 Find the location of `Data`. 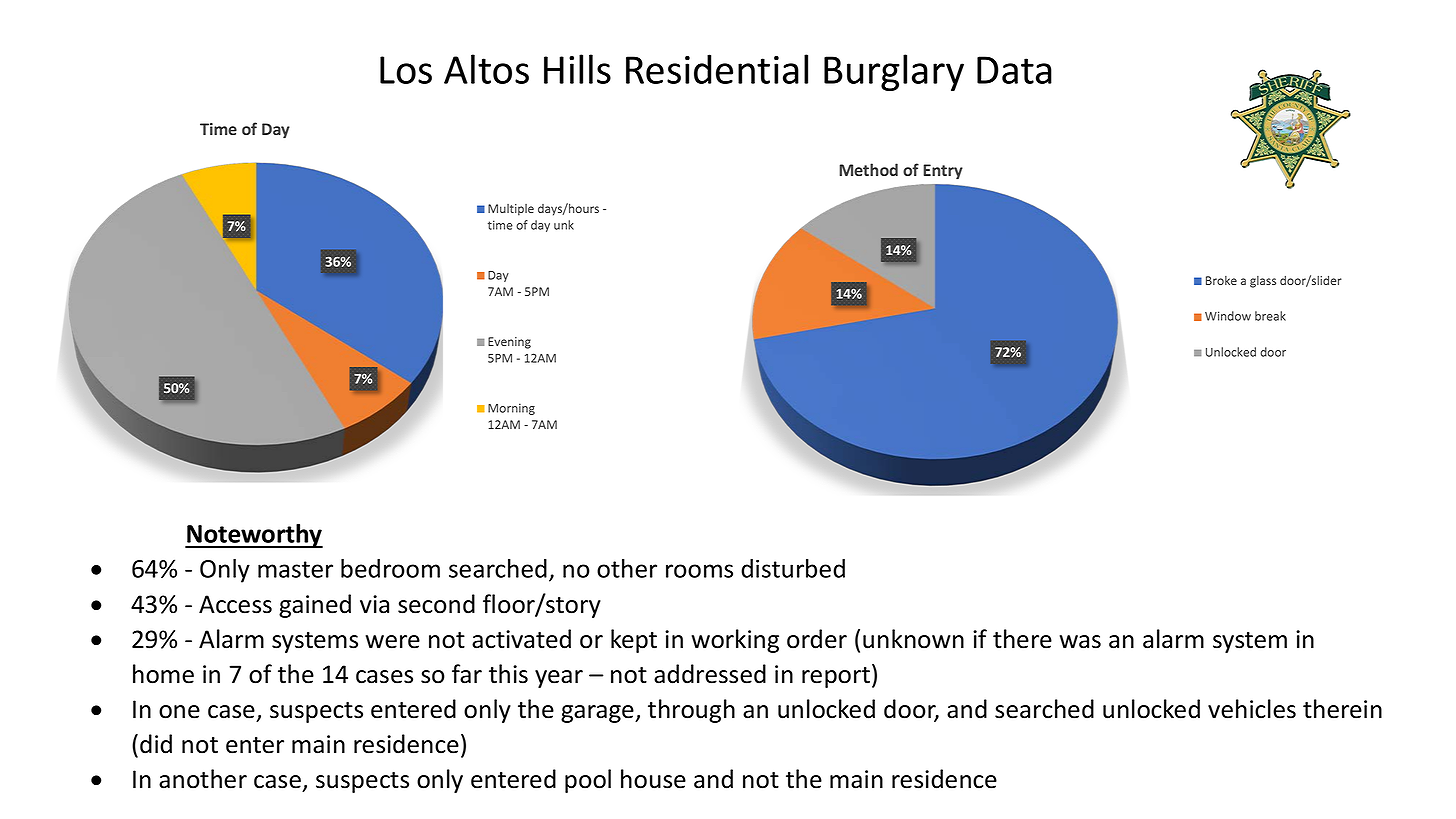

Data is located at coordinates (1014, 70).
